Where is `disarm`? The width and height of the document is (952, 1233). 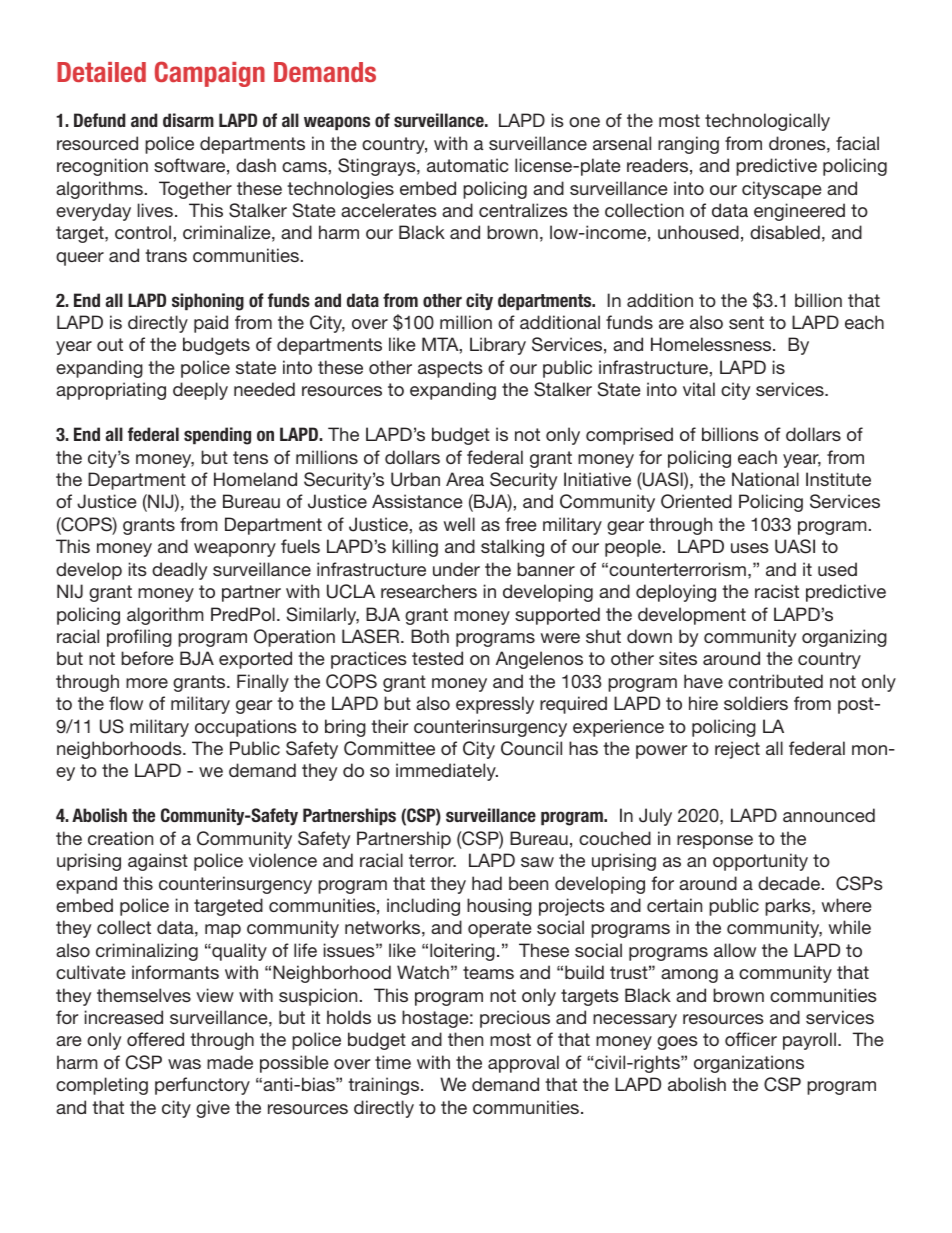
disarm is located at coordinates (188, 120).
